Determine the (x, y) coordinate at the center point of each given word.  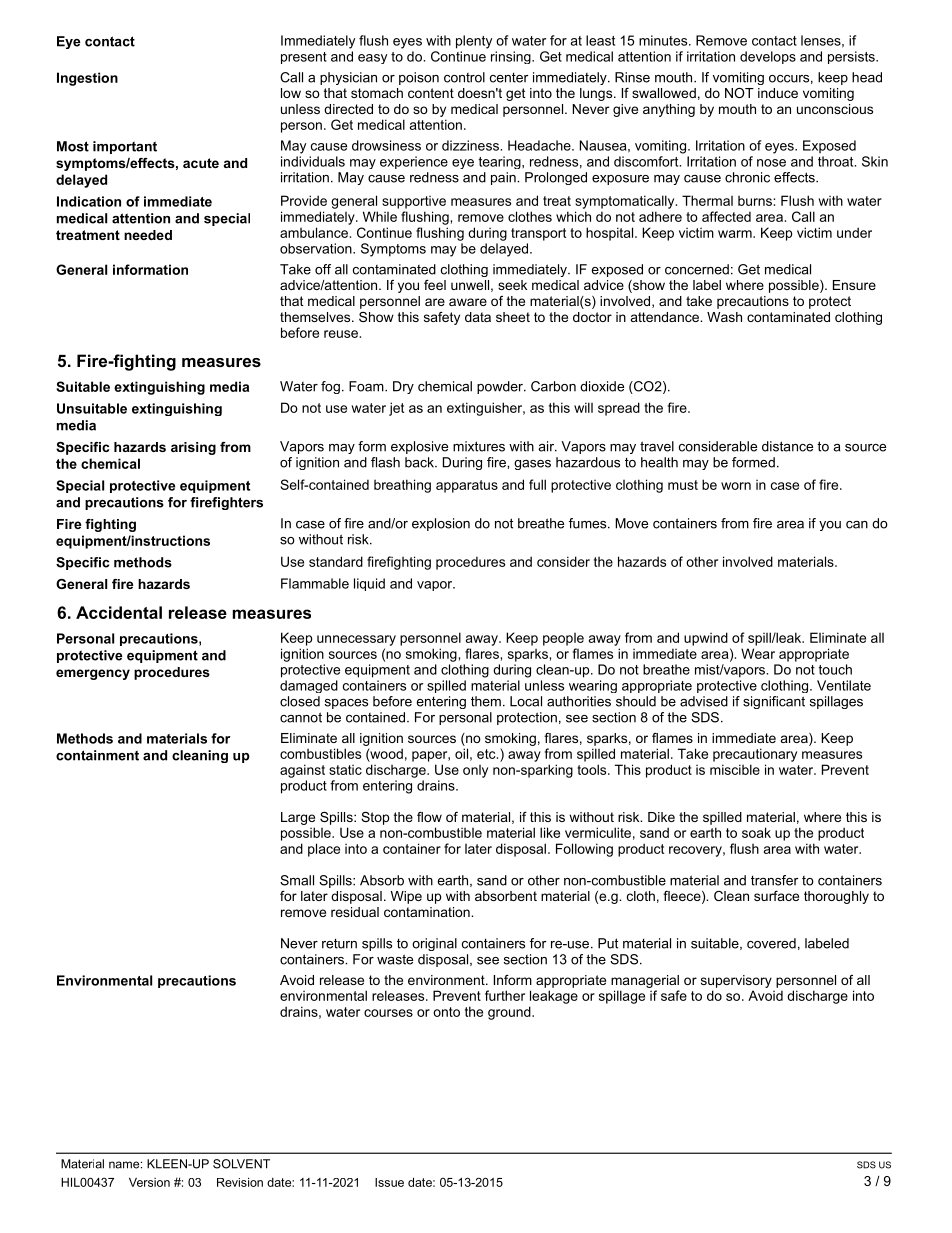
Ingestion (87, 79)
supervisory (736, 981)
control (464, 77)
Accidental (119, 612)
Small (297, 880)
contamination (428, 912)
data (478, 317)
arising (193, 448)
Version (149, 1182)
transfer (775, 880)
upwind (706, 639)
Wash (724, 317)
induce (778, 93)
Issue (389, 1182)
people (563, 639)
